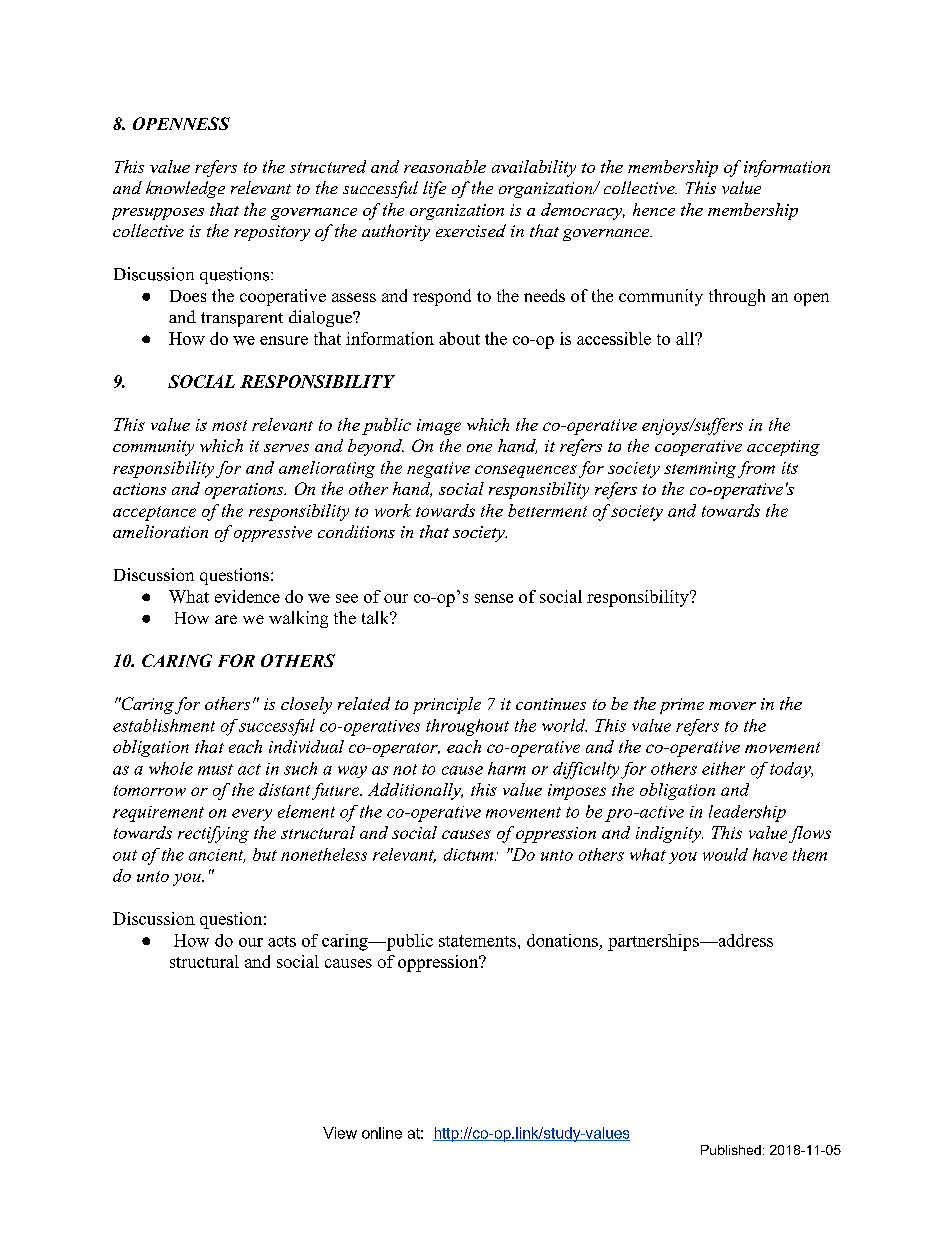 The image size is (952, 1233). I want to click on hence, so click(654, 209).
